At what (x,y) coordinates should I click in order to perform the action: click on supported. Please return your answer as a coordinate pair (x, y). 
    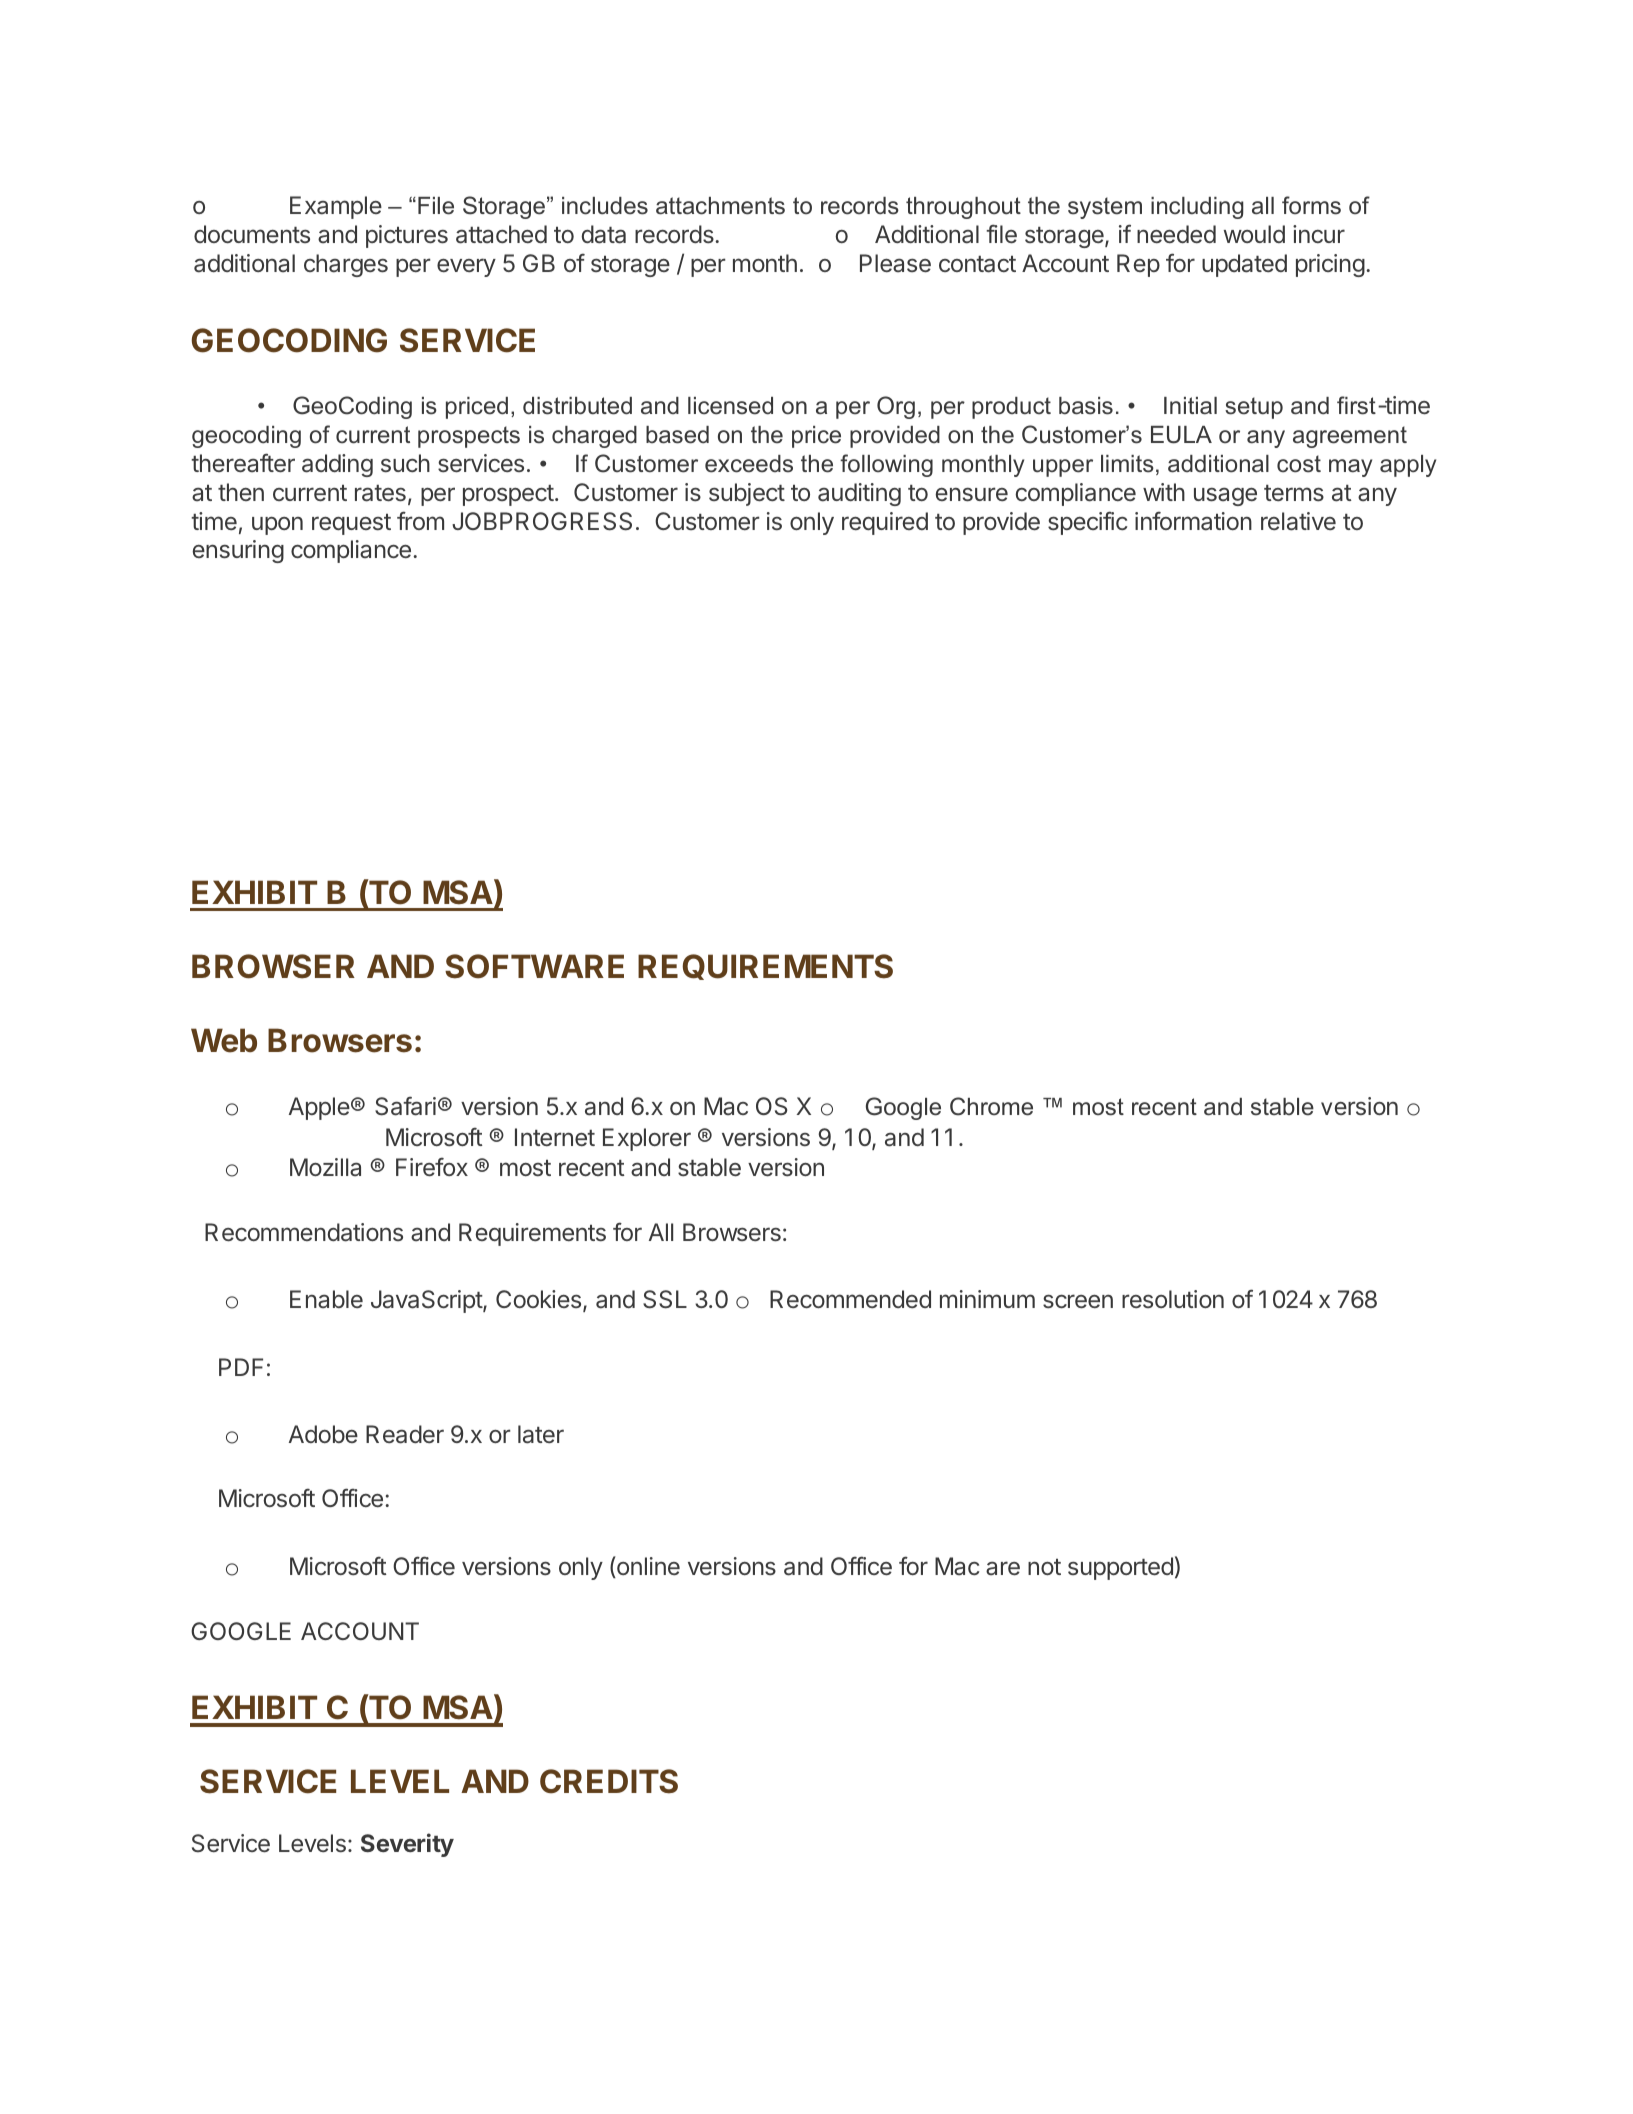
    Looking at the image, I should click on (1120, 1568).
